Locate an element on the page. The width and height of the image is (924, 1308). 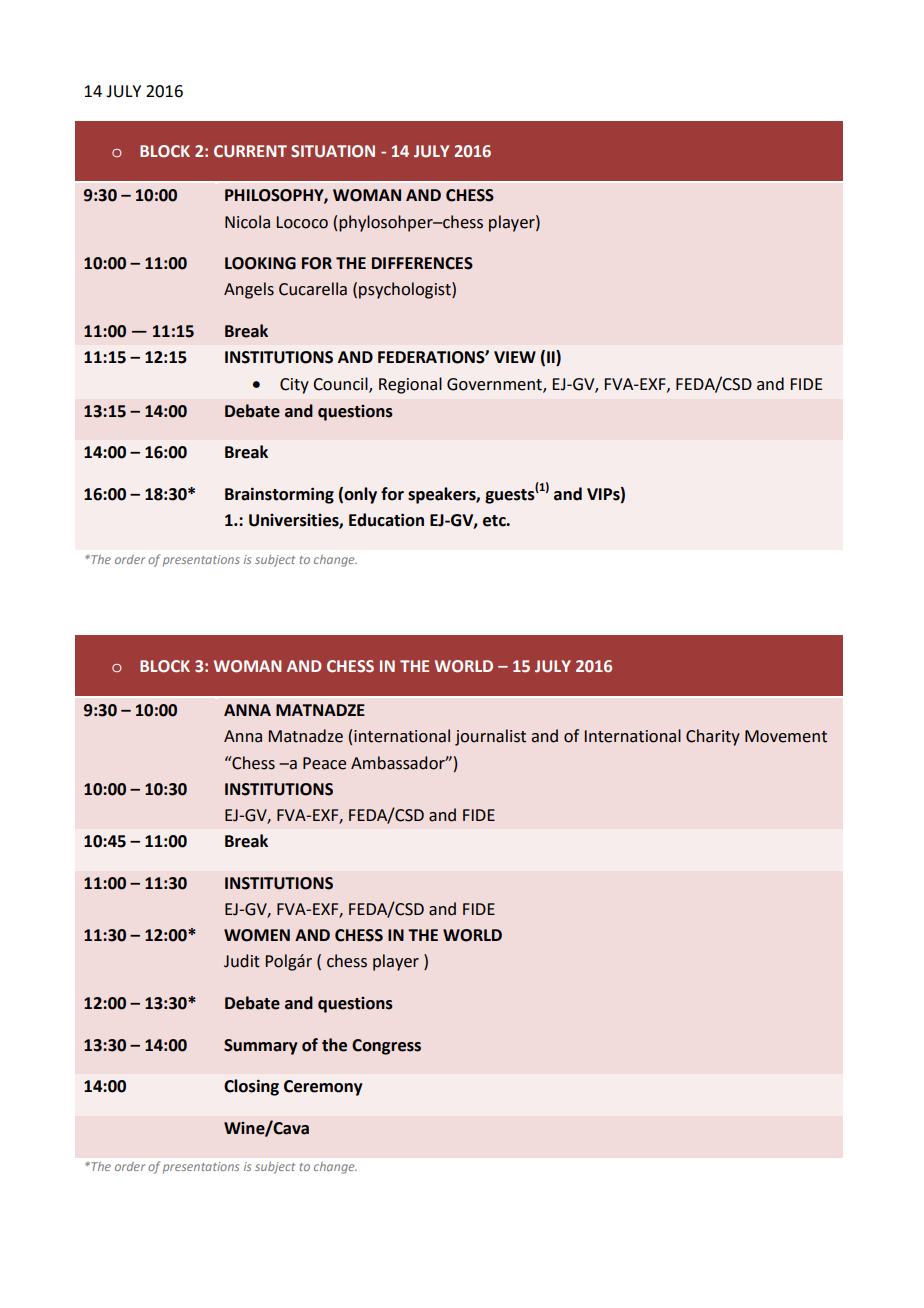
Peace is located at coordinates (324, 763).
